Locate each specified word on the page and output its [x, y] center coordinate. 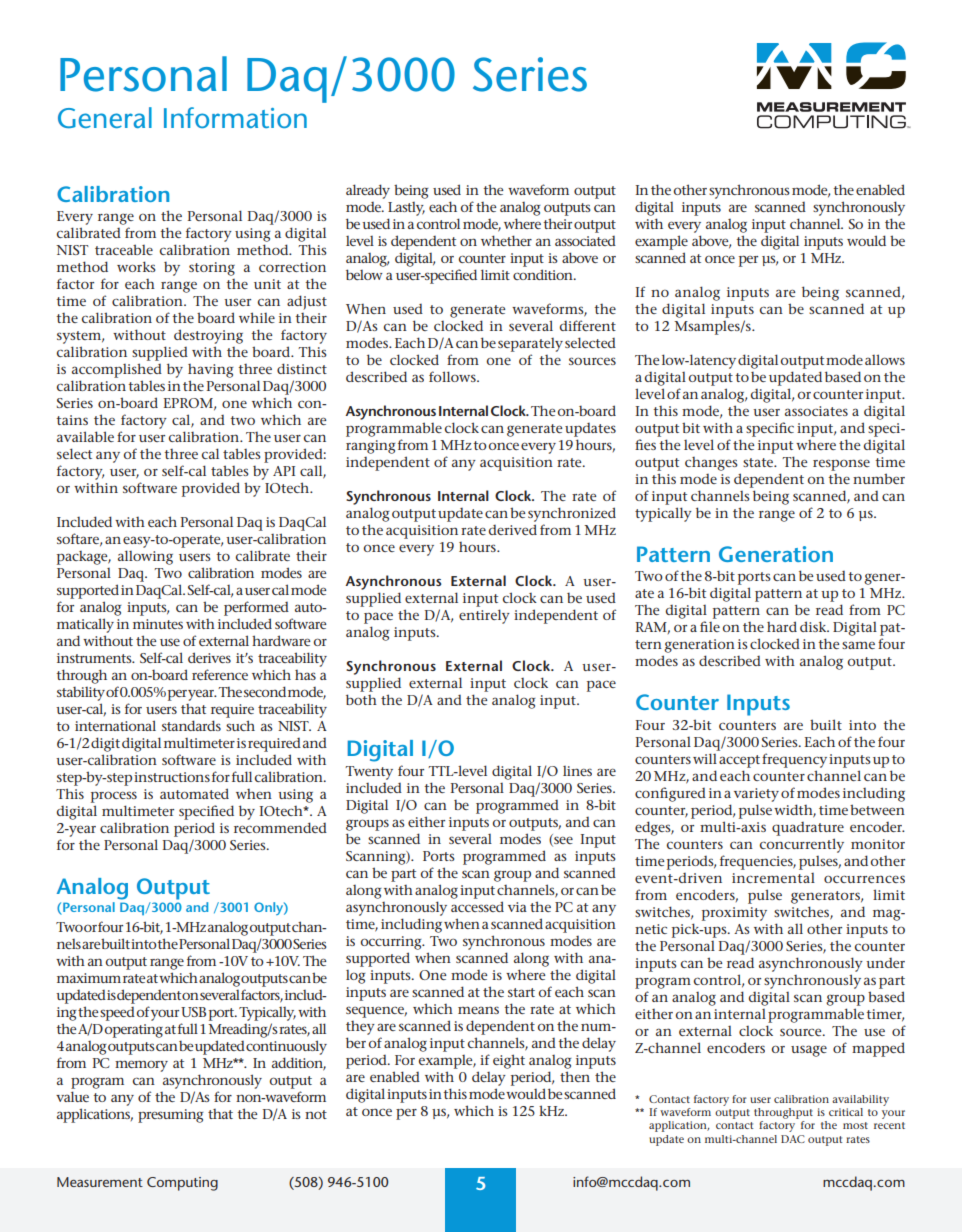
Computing [182, 1184]
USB [193, 1012]
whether [506, 240]
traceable [124, 249]
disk [814, 626]
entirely [484, 616]
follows [453, 376]
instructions [172, 777]
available [85, 436]
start [521, 992]
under [885, 963]
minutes [158, 624]
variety [756, 795]
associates [816, 411]
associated [585, 241]
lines [577, 771]
